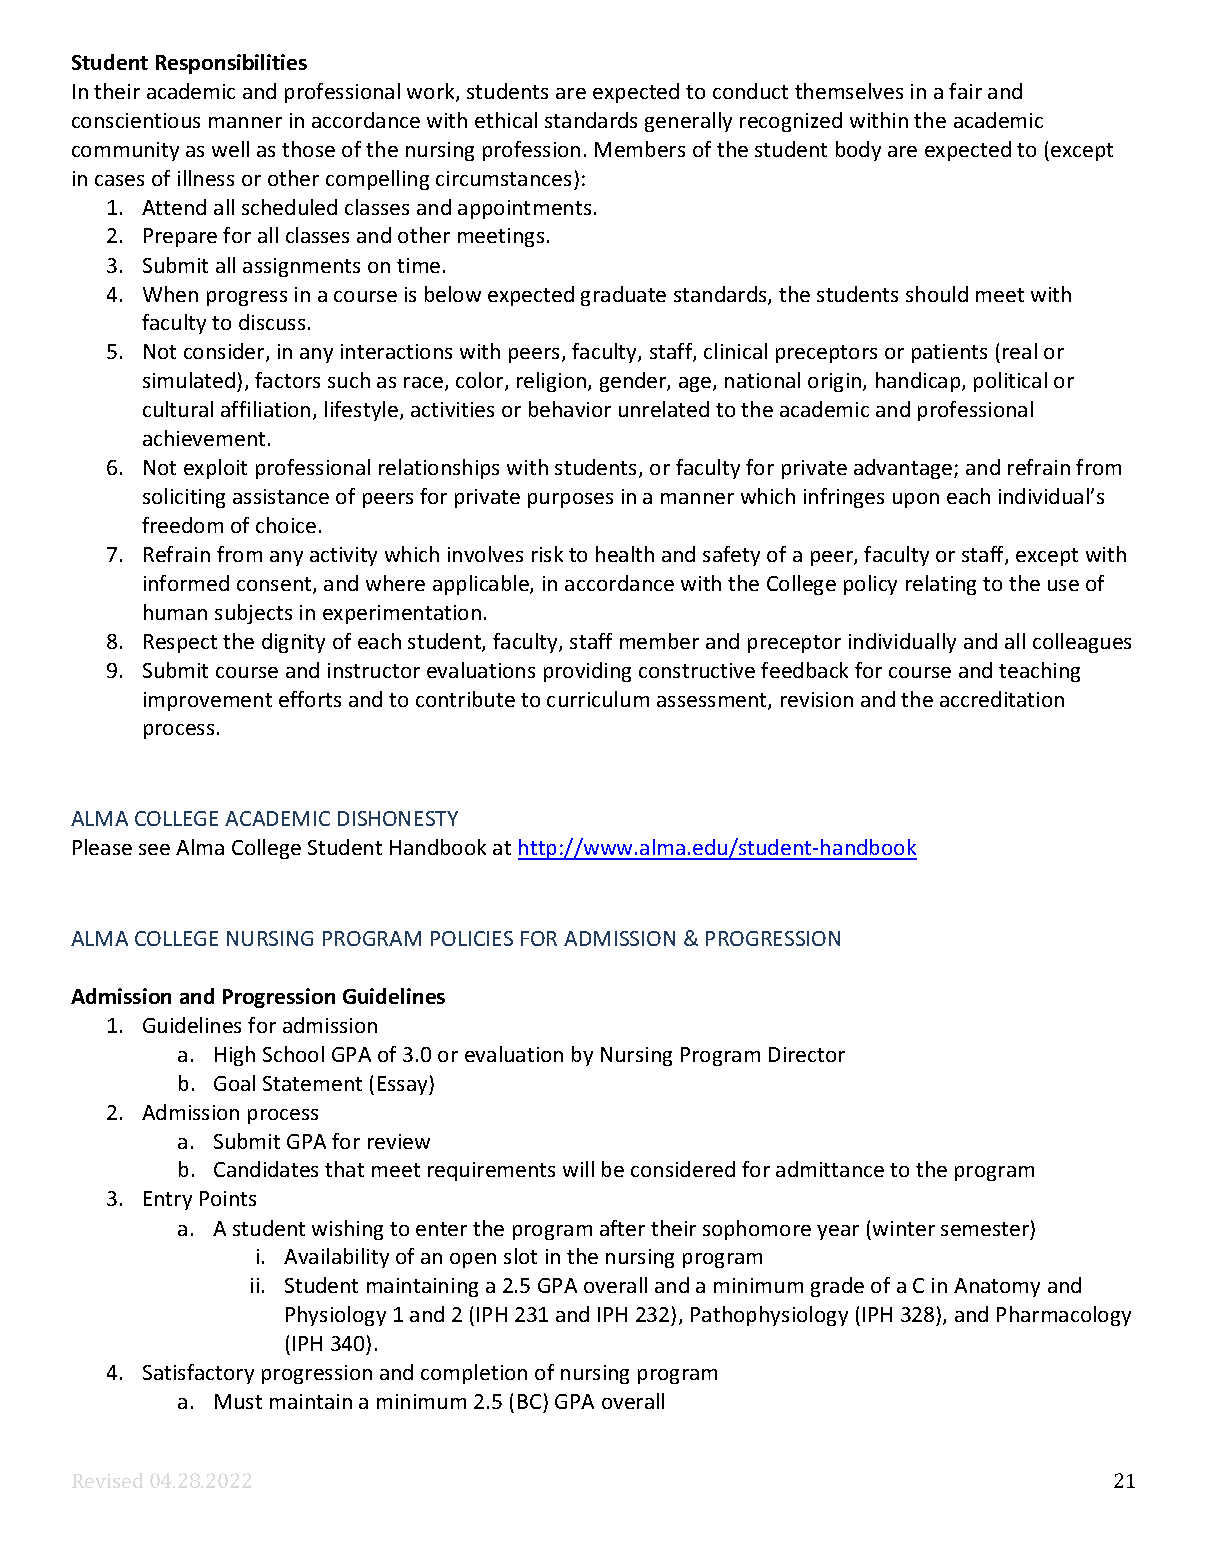 This screenshot has height=1564, width=1208. I want to click on ethical, so click(506, 120).
